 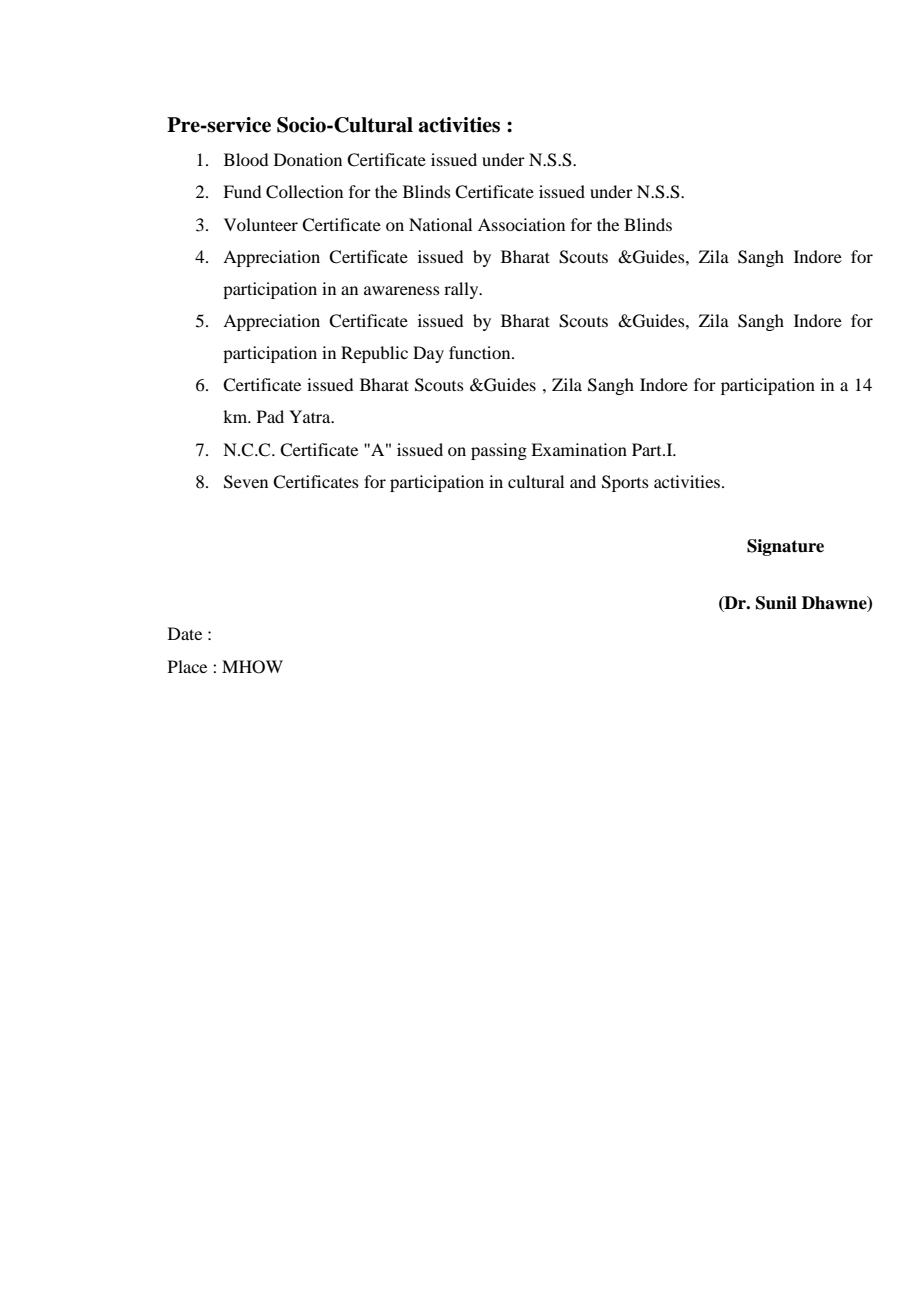 I want to click on Association, so click(x=521, y=224).
